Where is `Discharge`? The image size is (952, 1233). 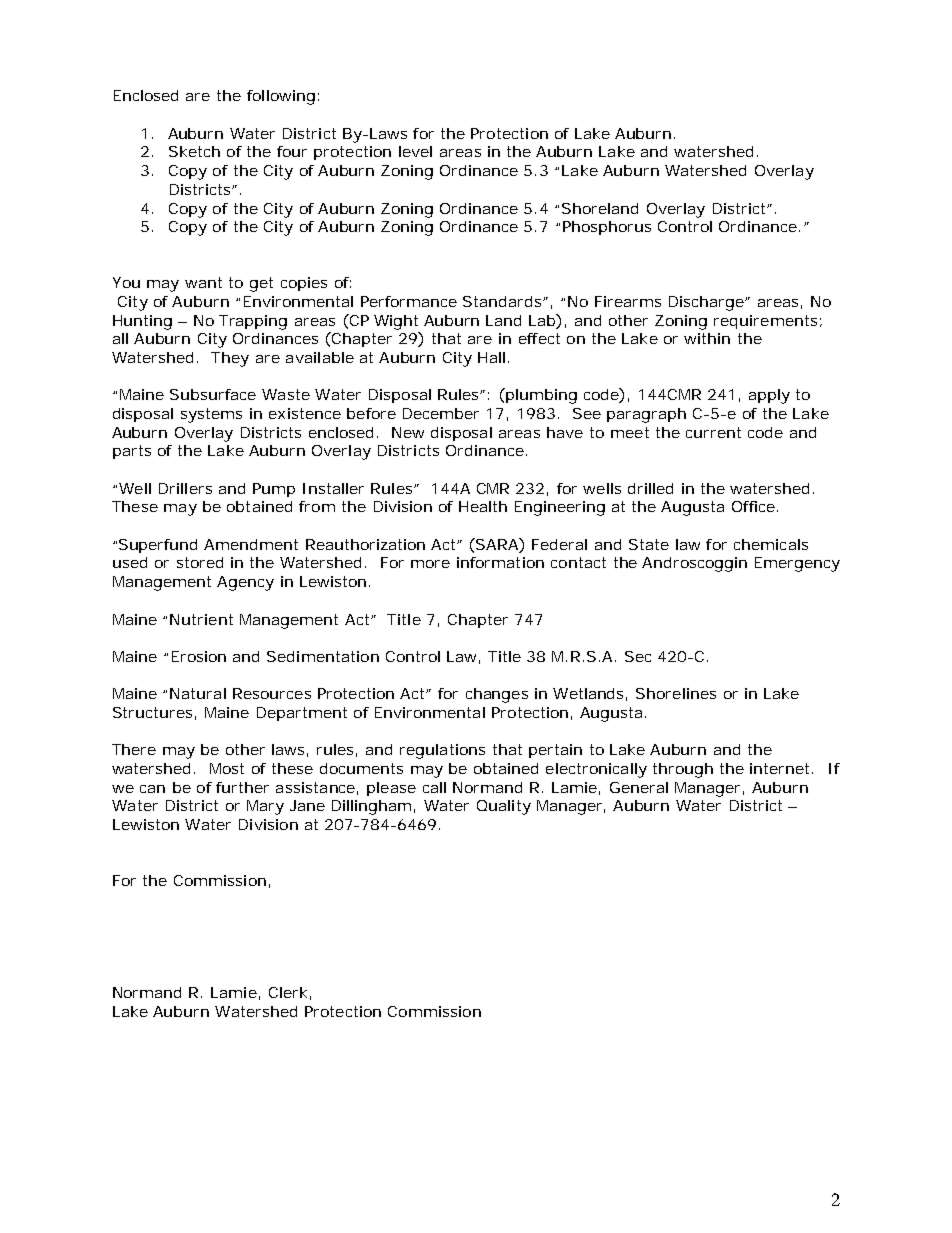 Discharge is located at coordinates (709, 303).
